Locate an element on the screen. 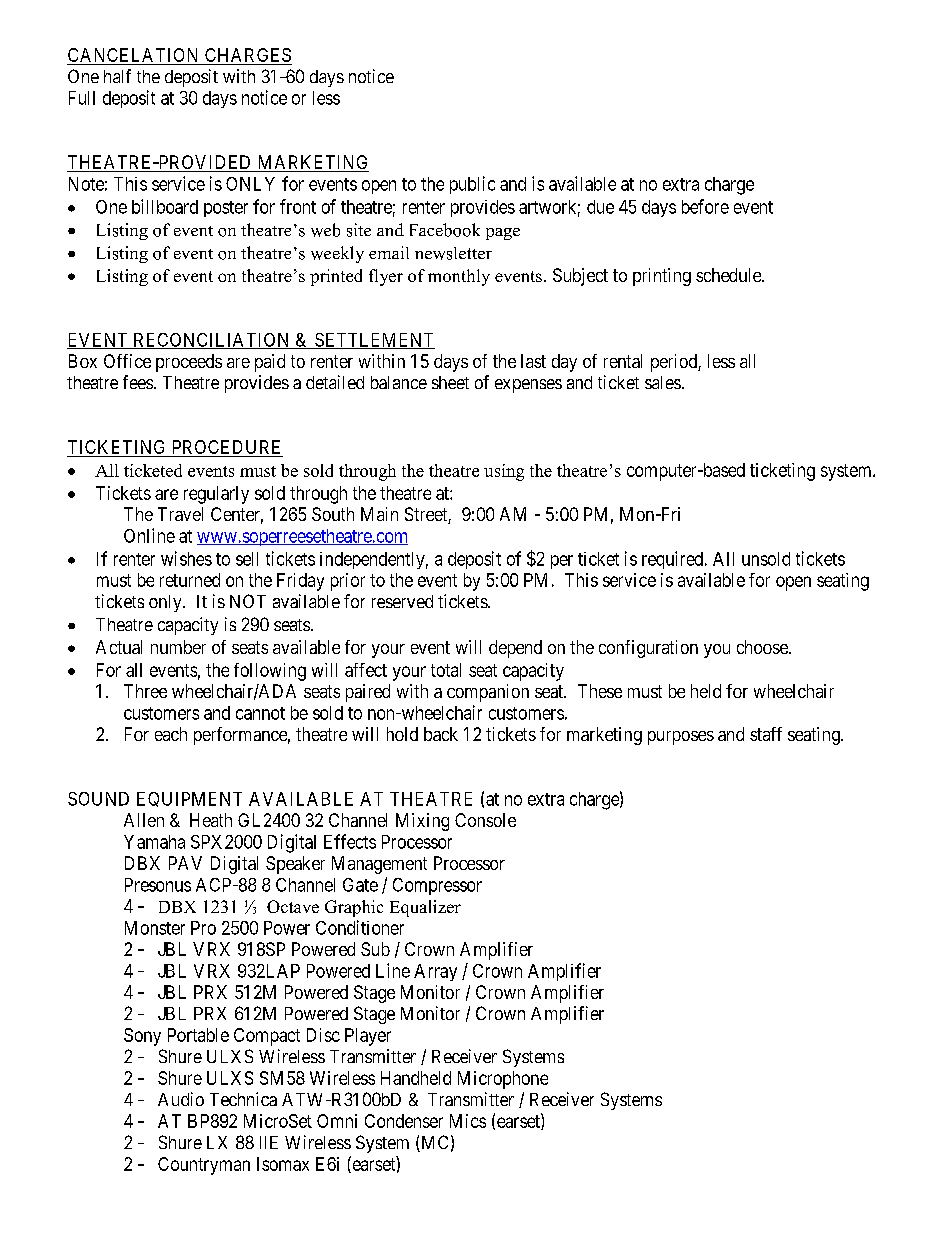 Image resolution: width=952 pixels, height=1233 pixels. half is located at coordinates (117, 76).
